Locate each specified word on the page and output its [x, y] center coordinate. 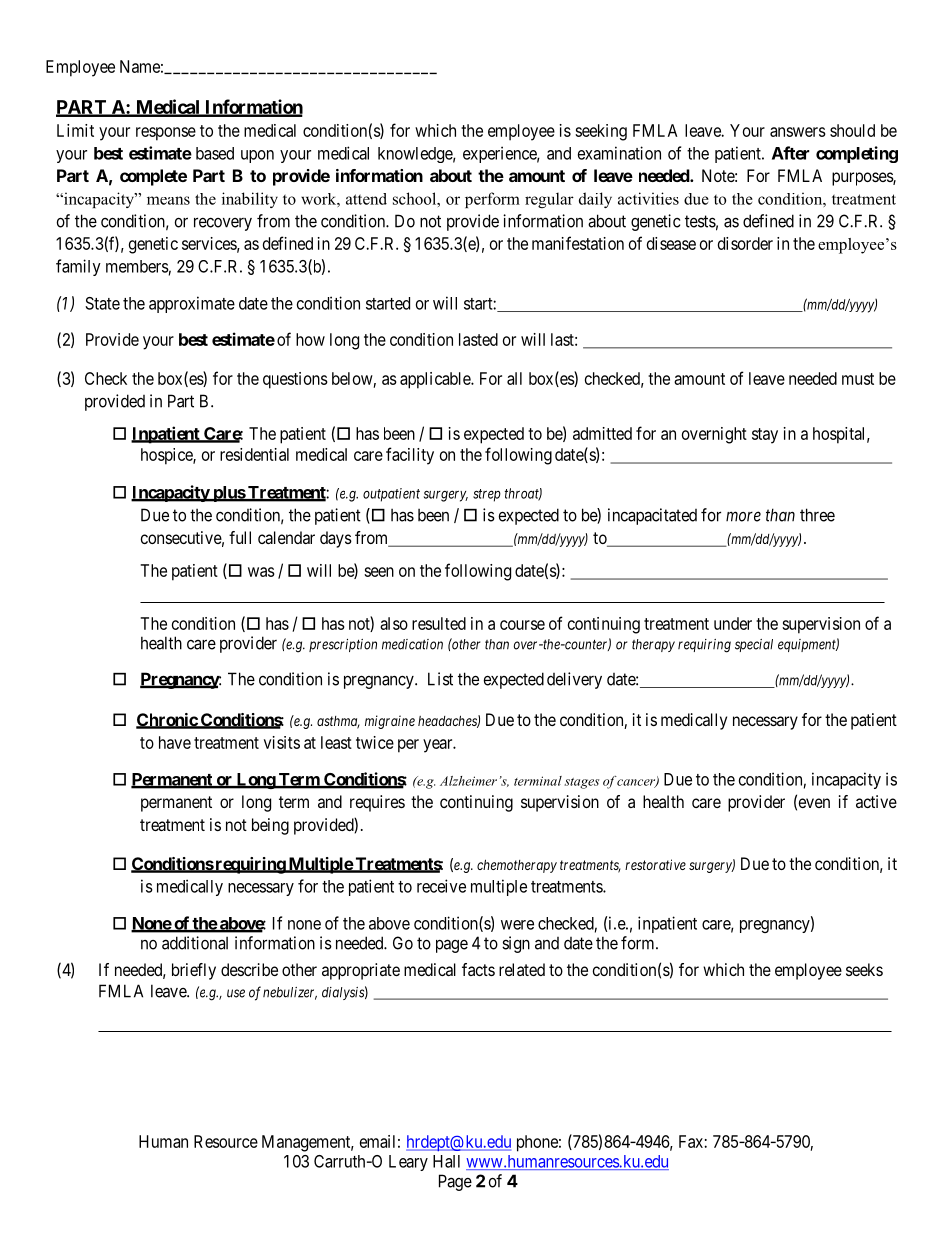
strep [487, 495]
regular [549, 200]
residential [254, 454]
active [876, 801]
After [790, 153]
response [166, 134]
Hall [446, 1161]
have [175, 742]
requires [377, 803]
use [236, 993]
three [817, 515]
